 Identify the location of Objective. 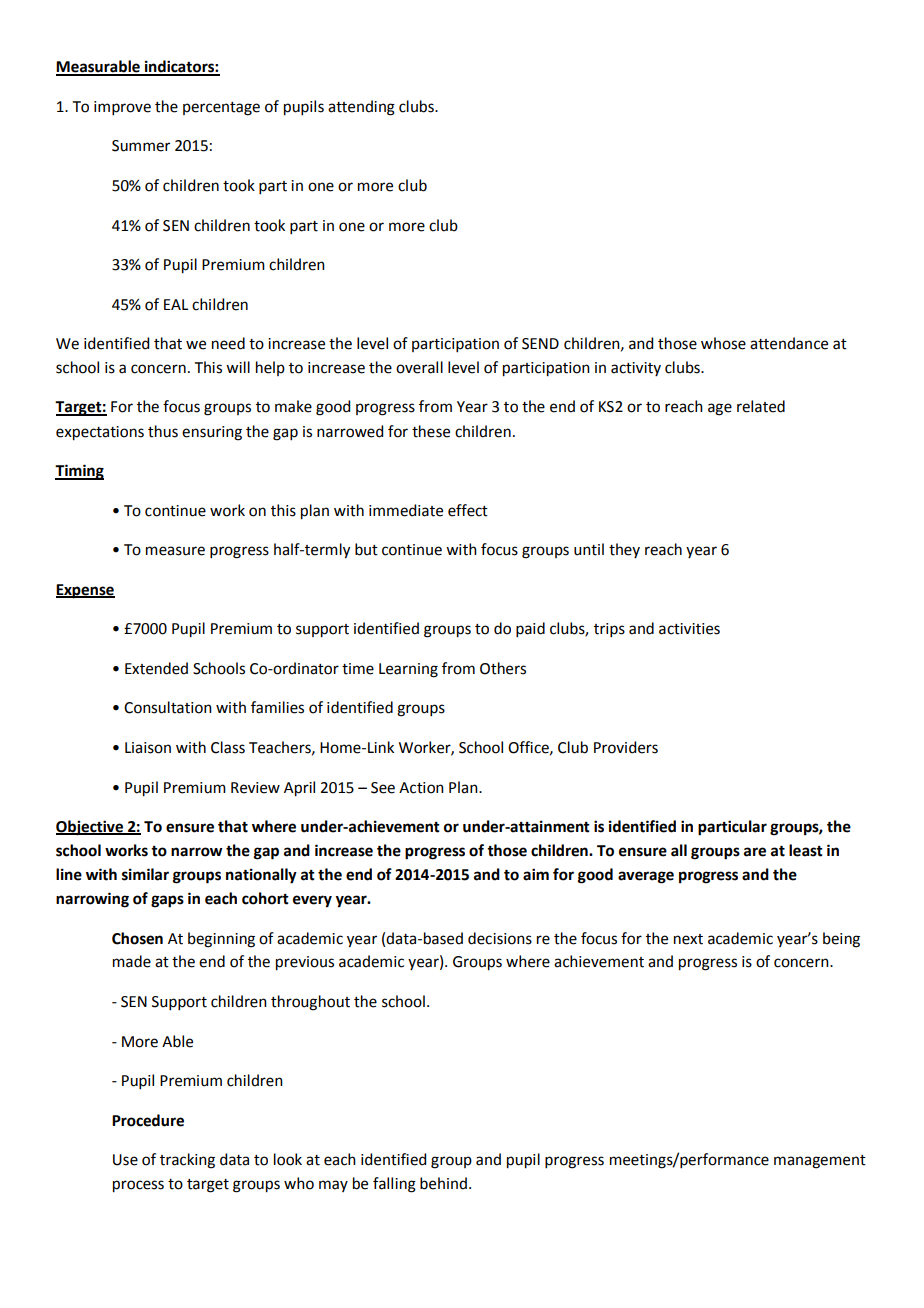
(91, 828).
